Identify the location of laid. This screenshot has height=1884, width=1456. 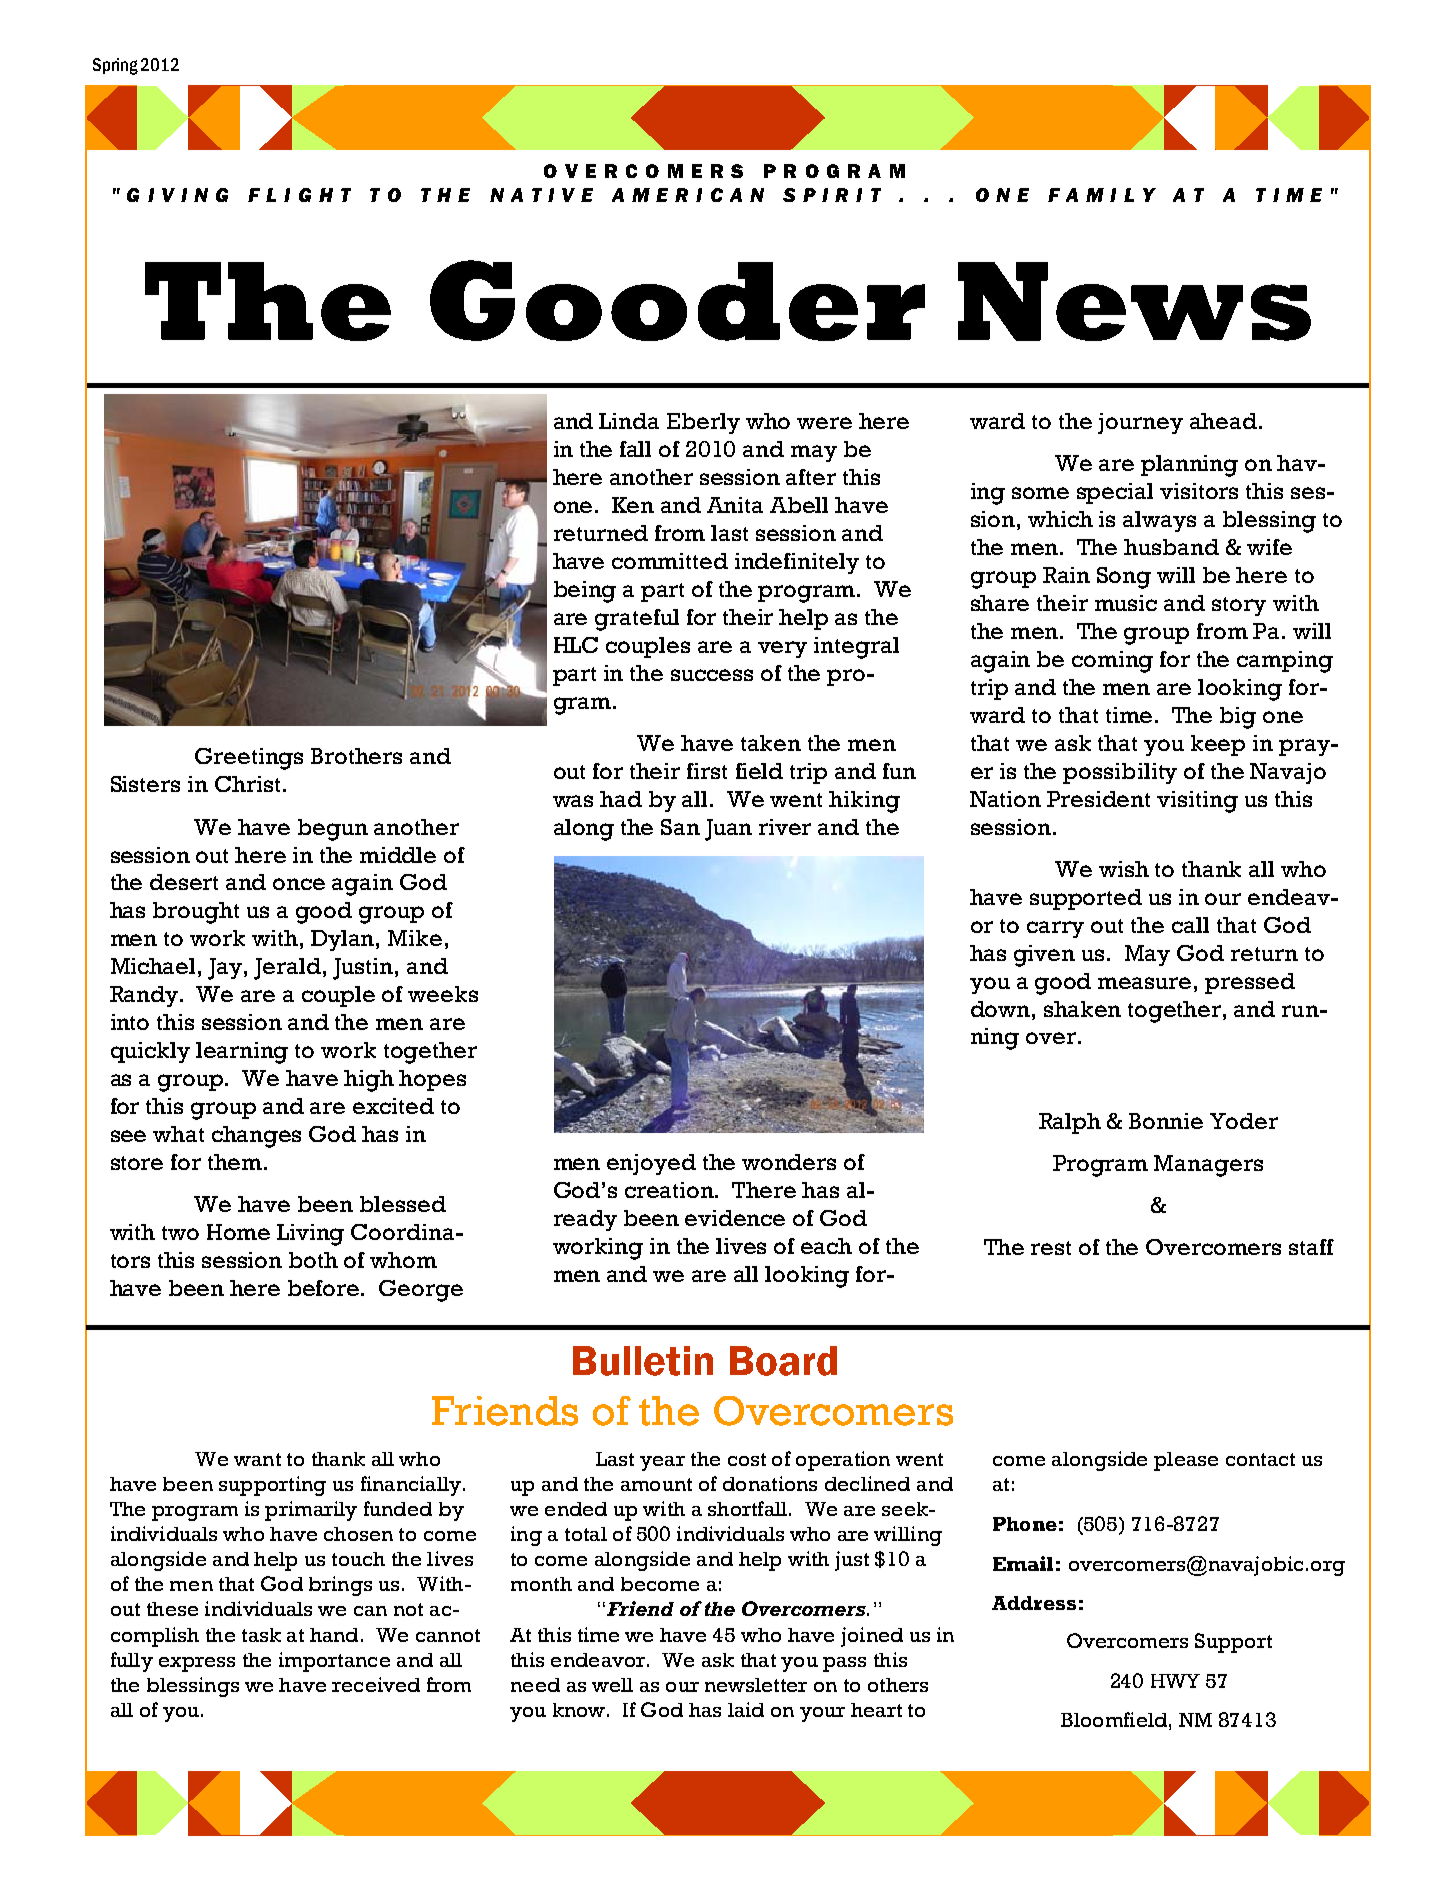
(746, 1709).
